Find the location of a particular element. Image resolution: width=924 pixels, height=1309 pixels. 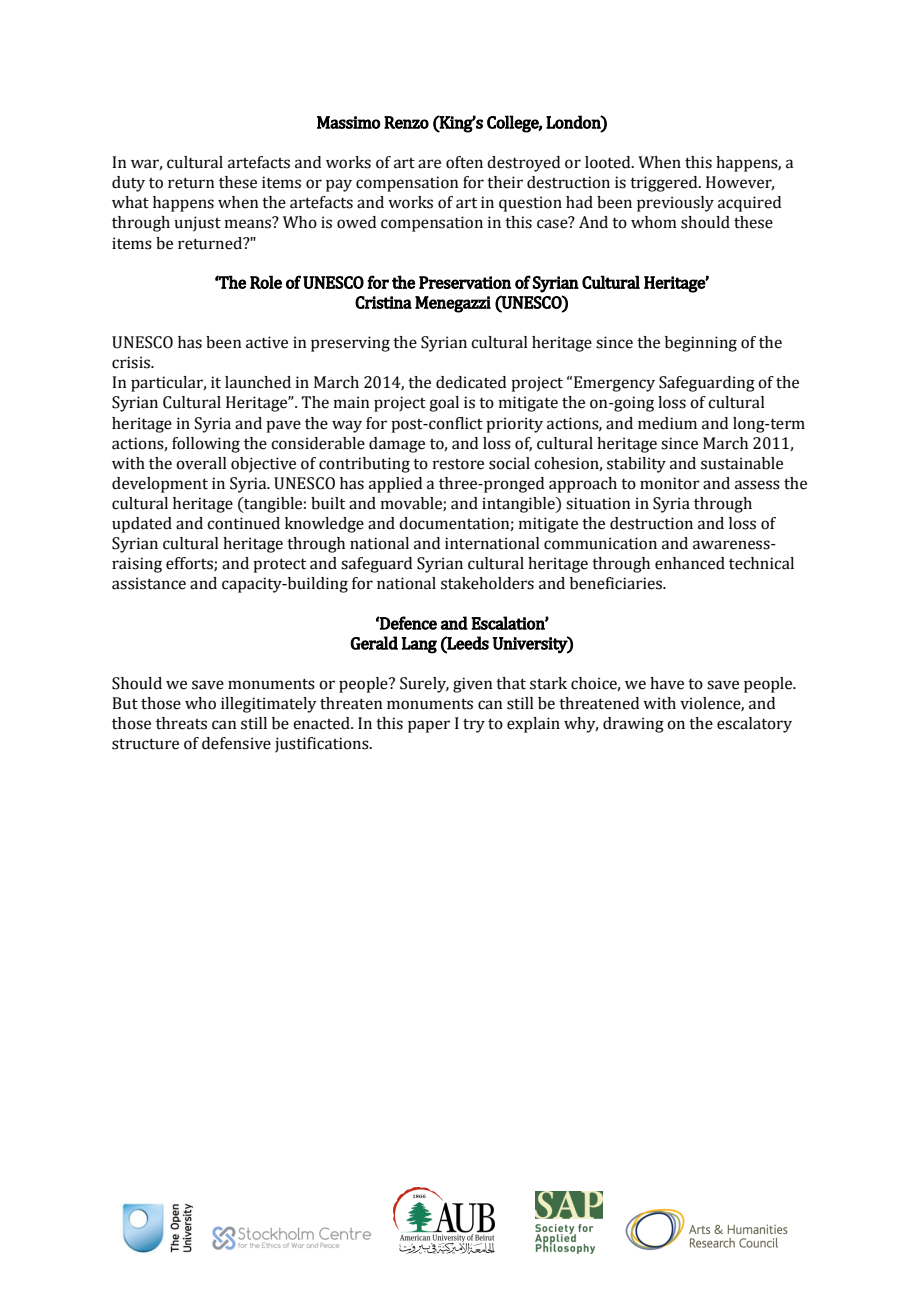

Preservation is located at coordinates (465, 282).
